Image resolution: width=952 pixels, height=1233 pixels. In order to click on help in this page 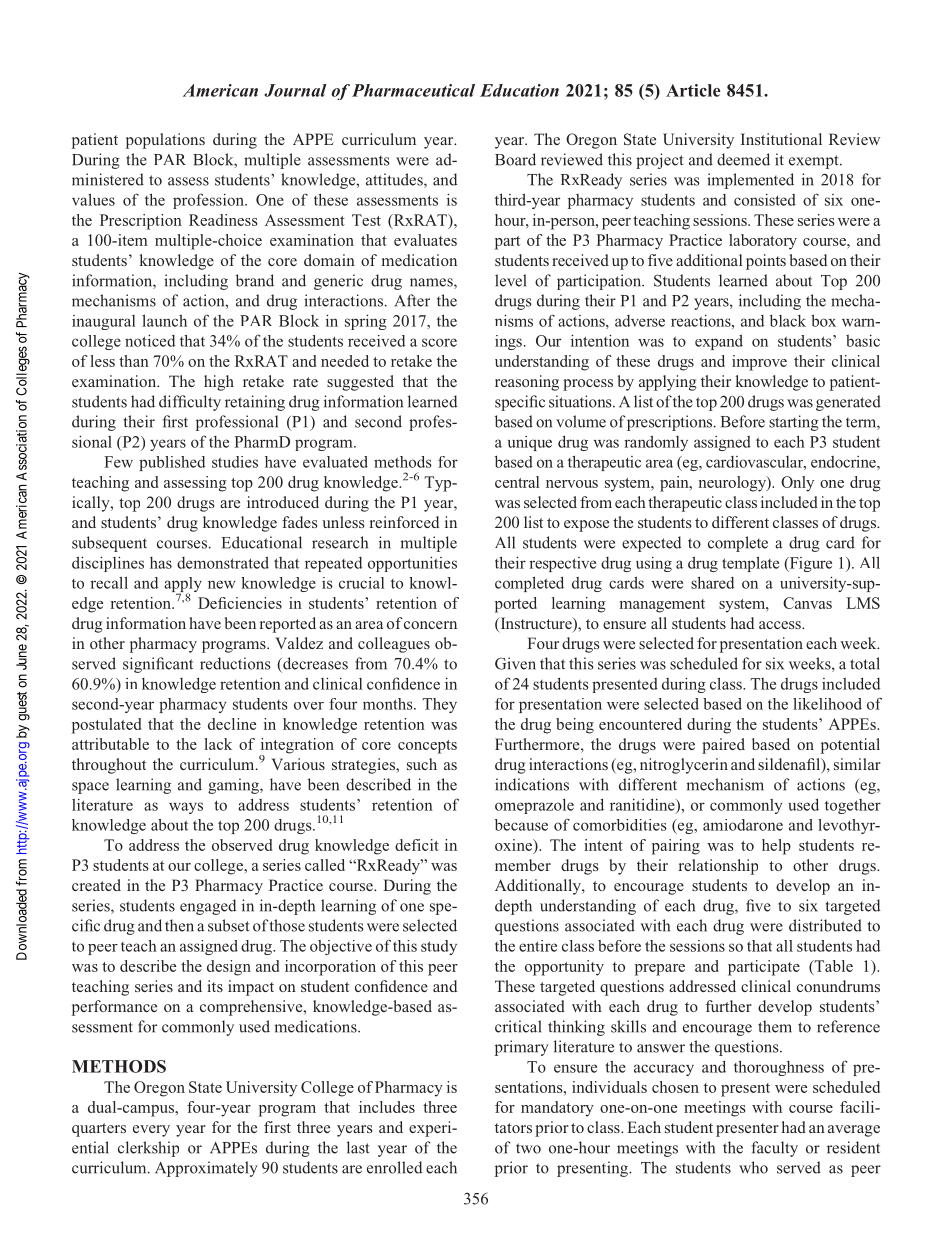, I will do `click(776, 847)`.
